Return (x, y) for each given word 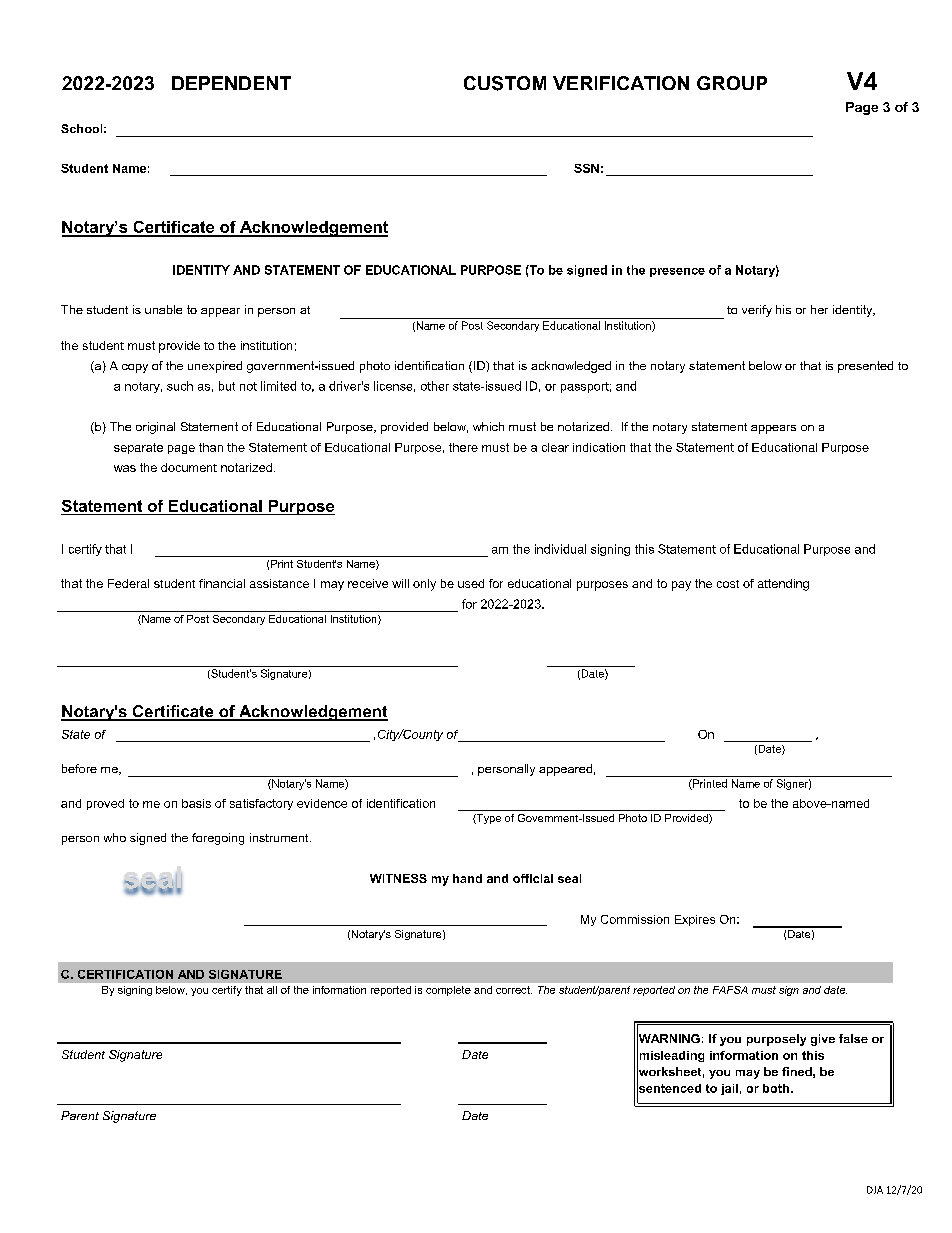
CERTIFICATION (125, 974)
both (776, 1088)
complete (448, 991)
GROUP (732, 83)
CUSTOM (505, 83)
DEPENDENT (231, 83)
